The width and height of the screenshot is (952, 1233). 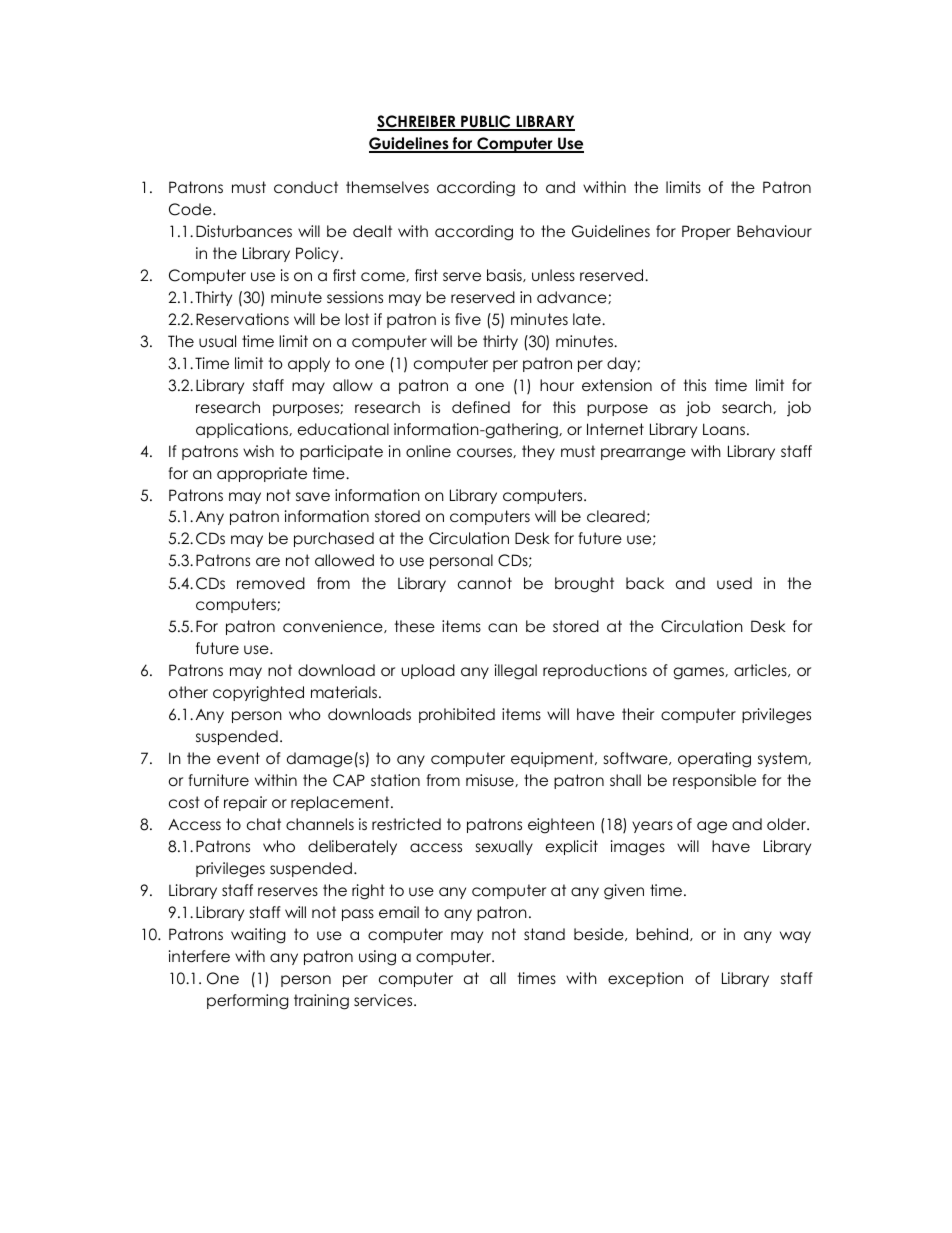 I want to click on Proper, so click(x=706, y=232).
